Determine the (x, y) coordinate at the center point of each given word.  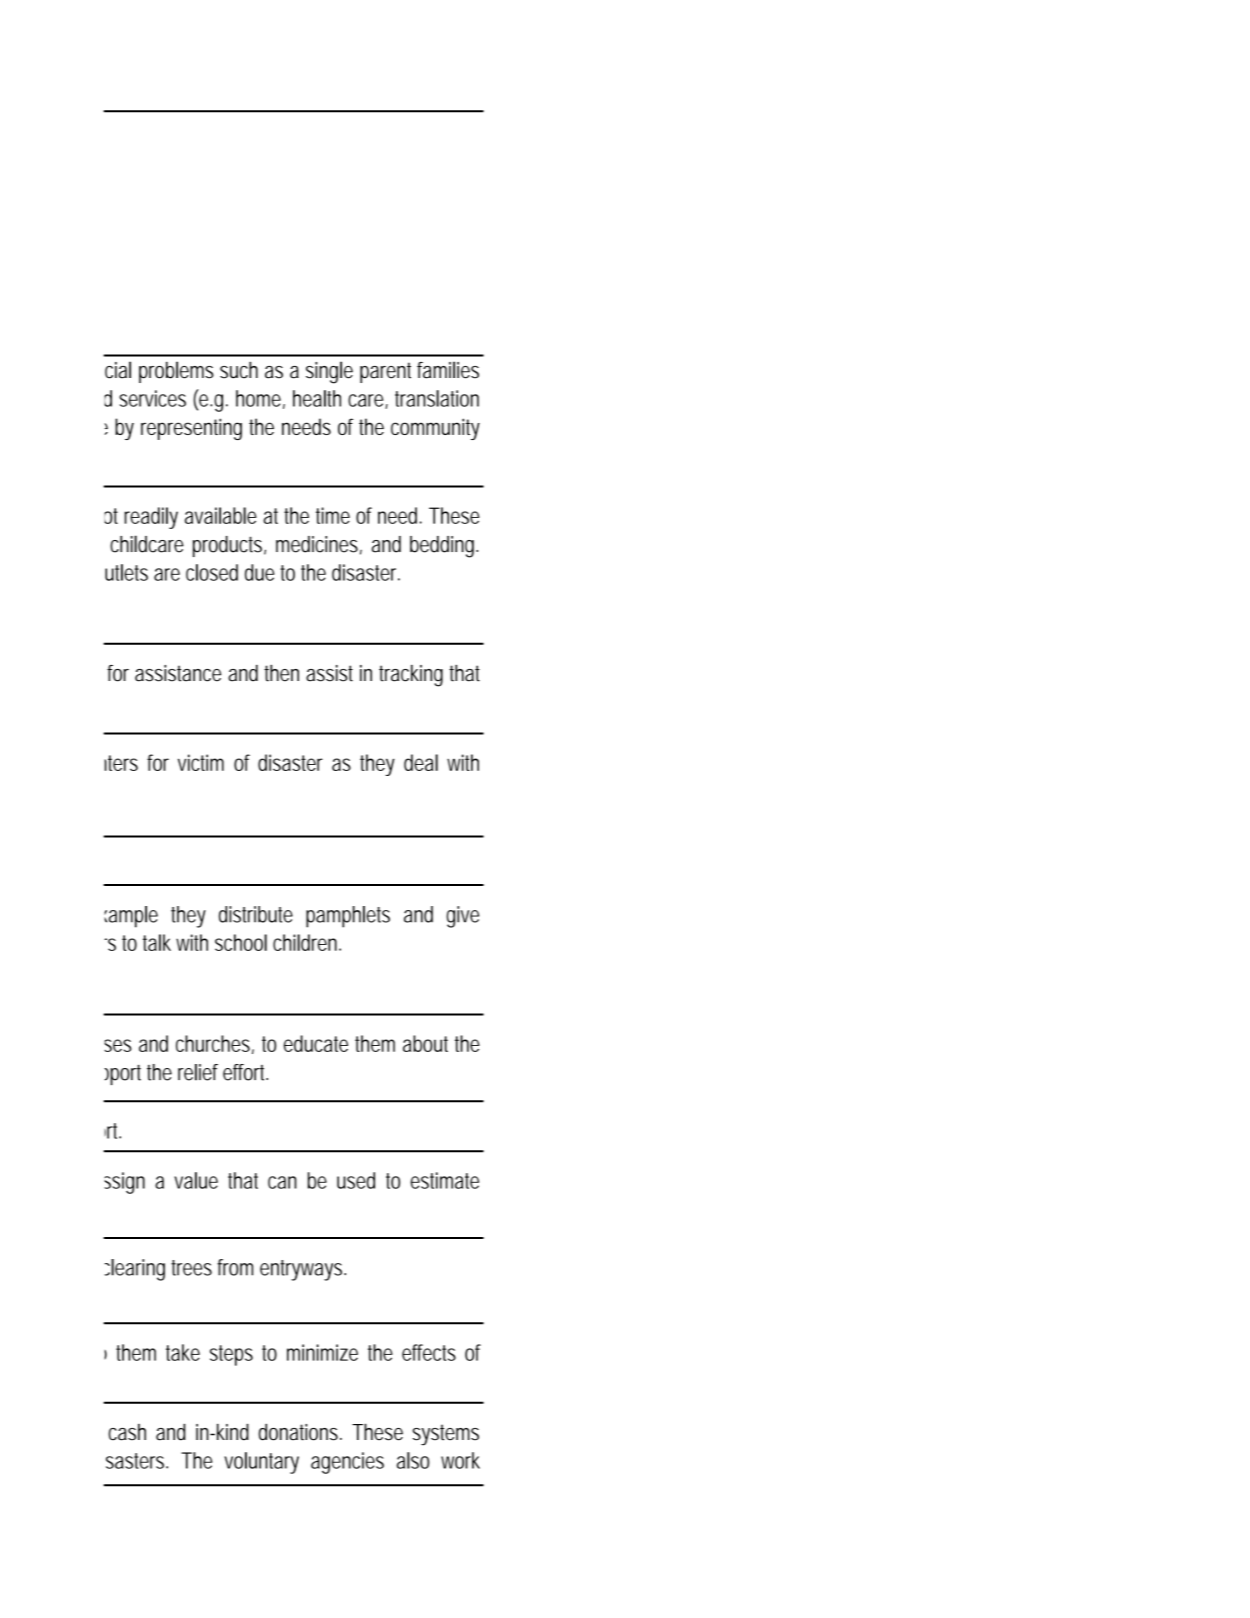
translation (437, 398)
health (317, 398)
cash (127, 1432)
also (413, 1460)
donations (300, 1432)
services (152, 398)
